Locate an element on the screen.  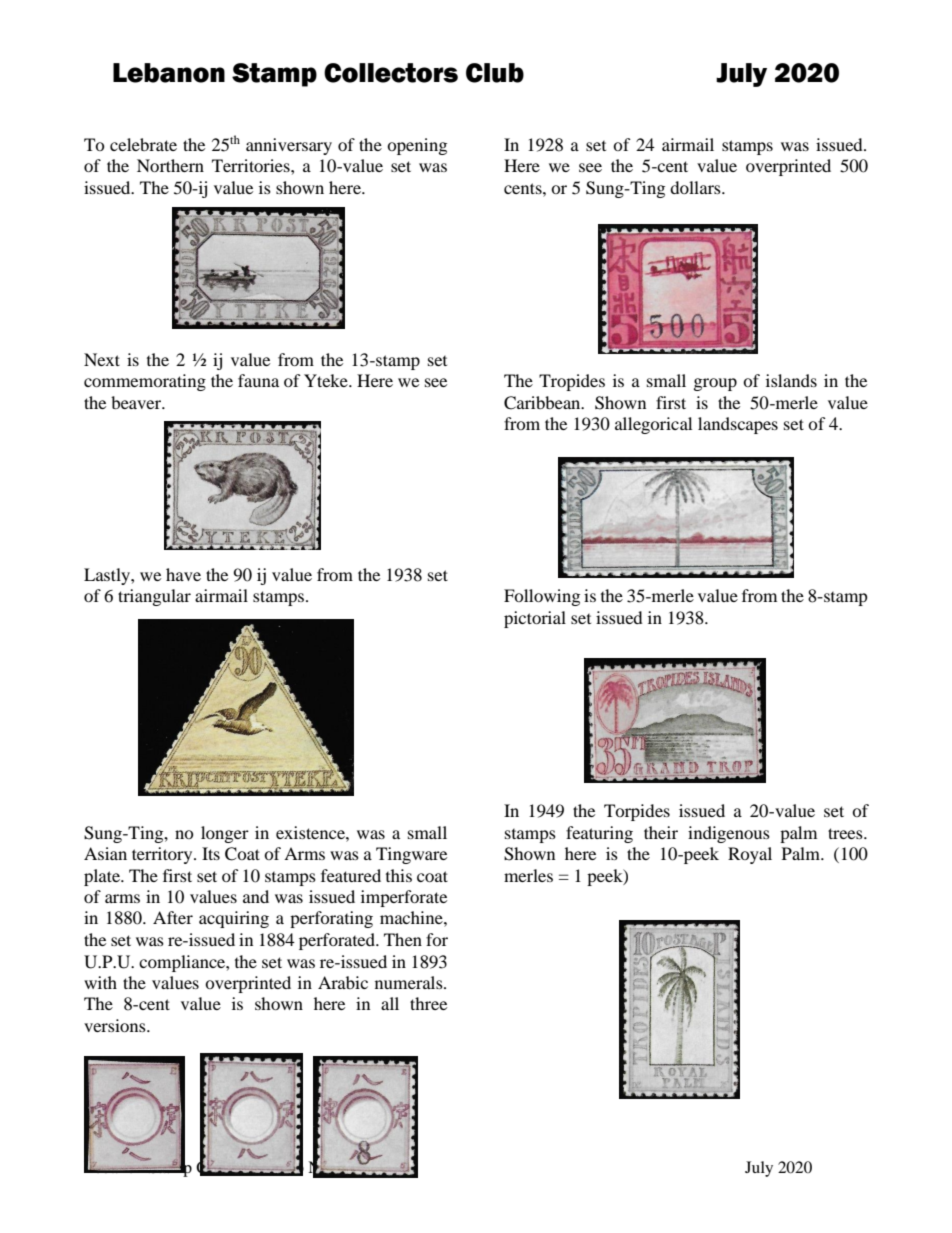
versions is located at coordinates (116, 1025).
